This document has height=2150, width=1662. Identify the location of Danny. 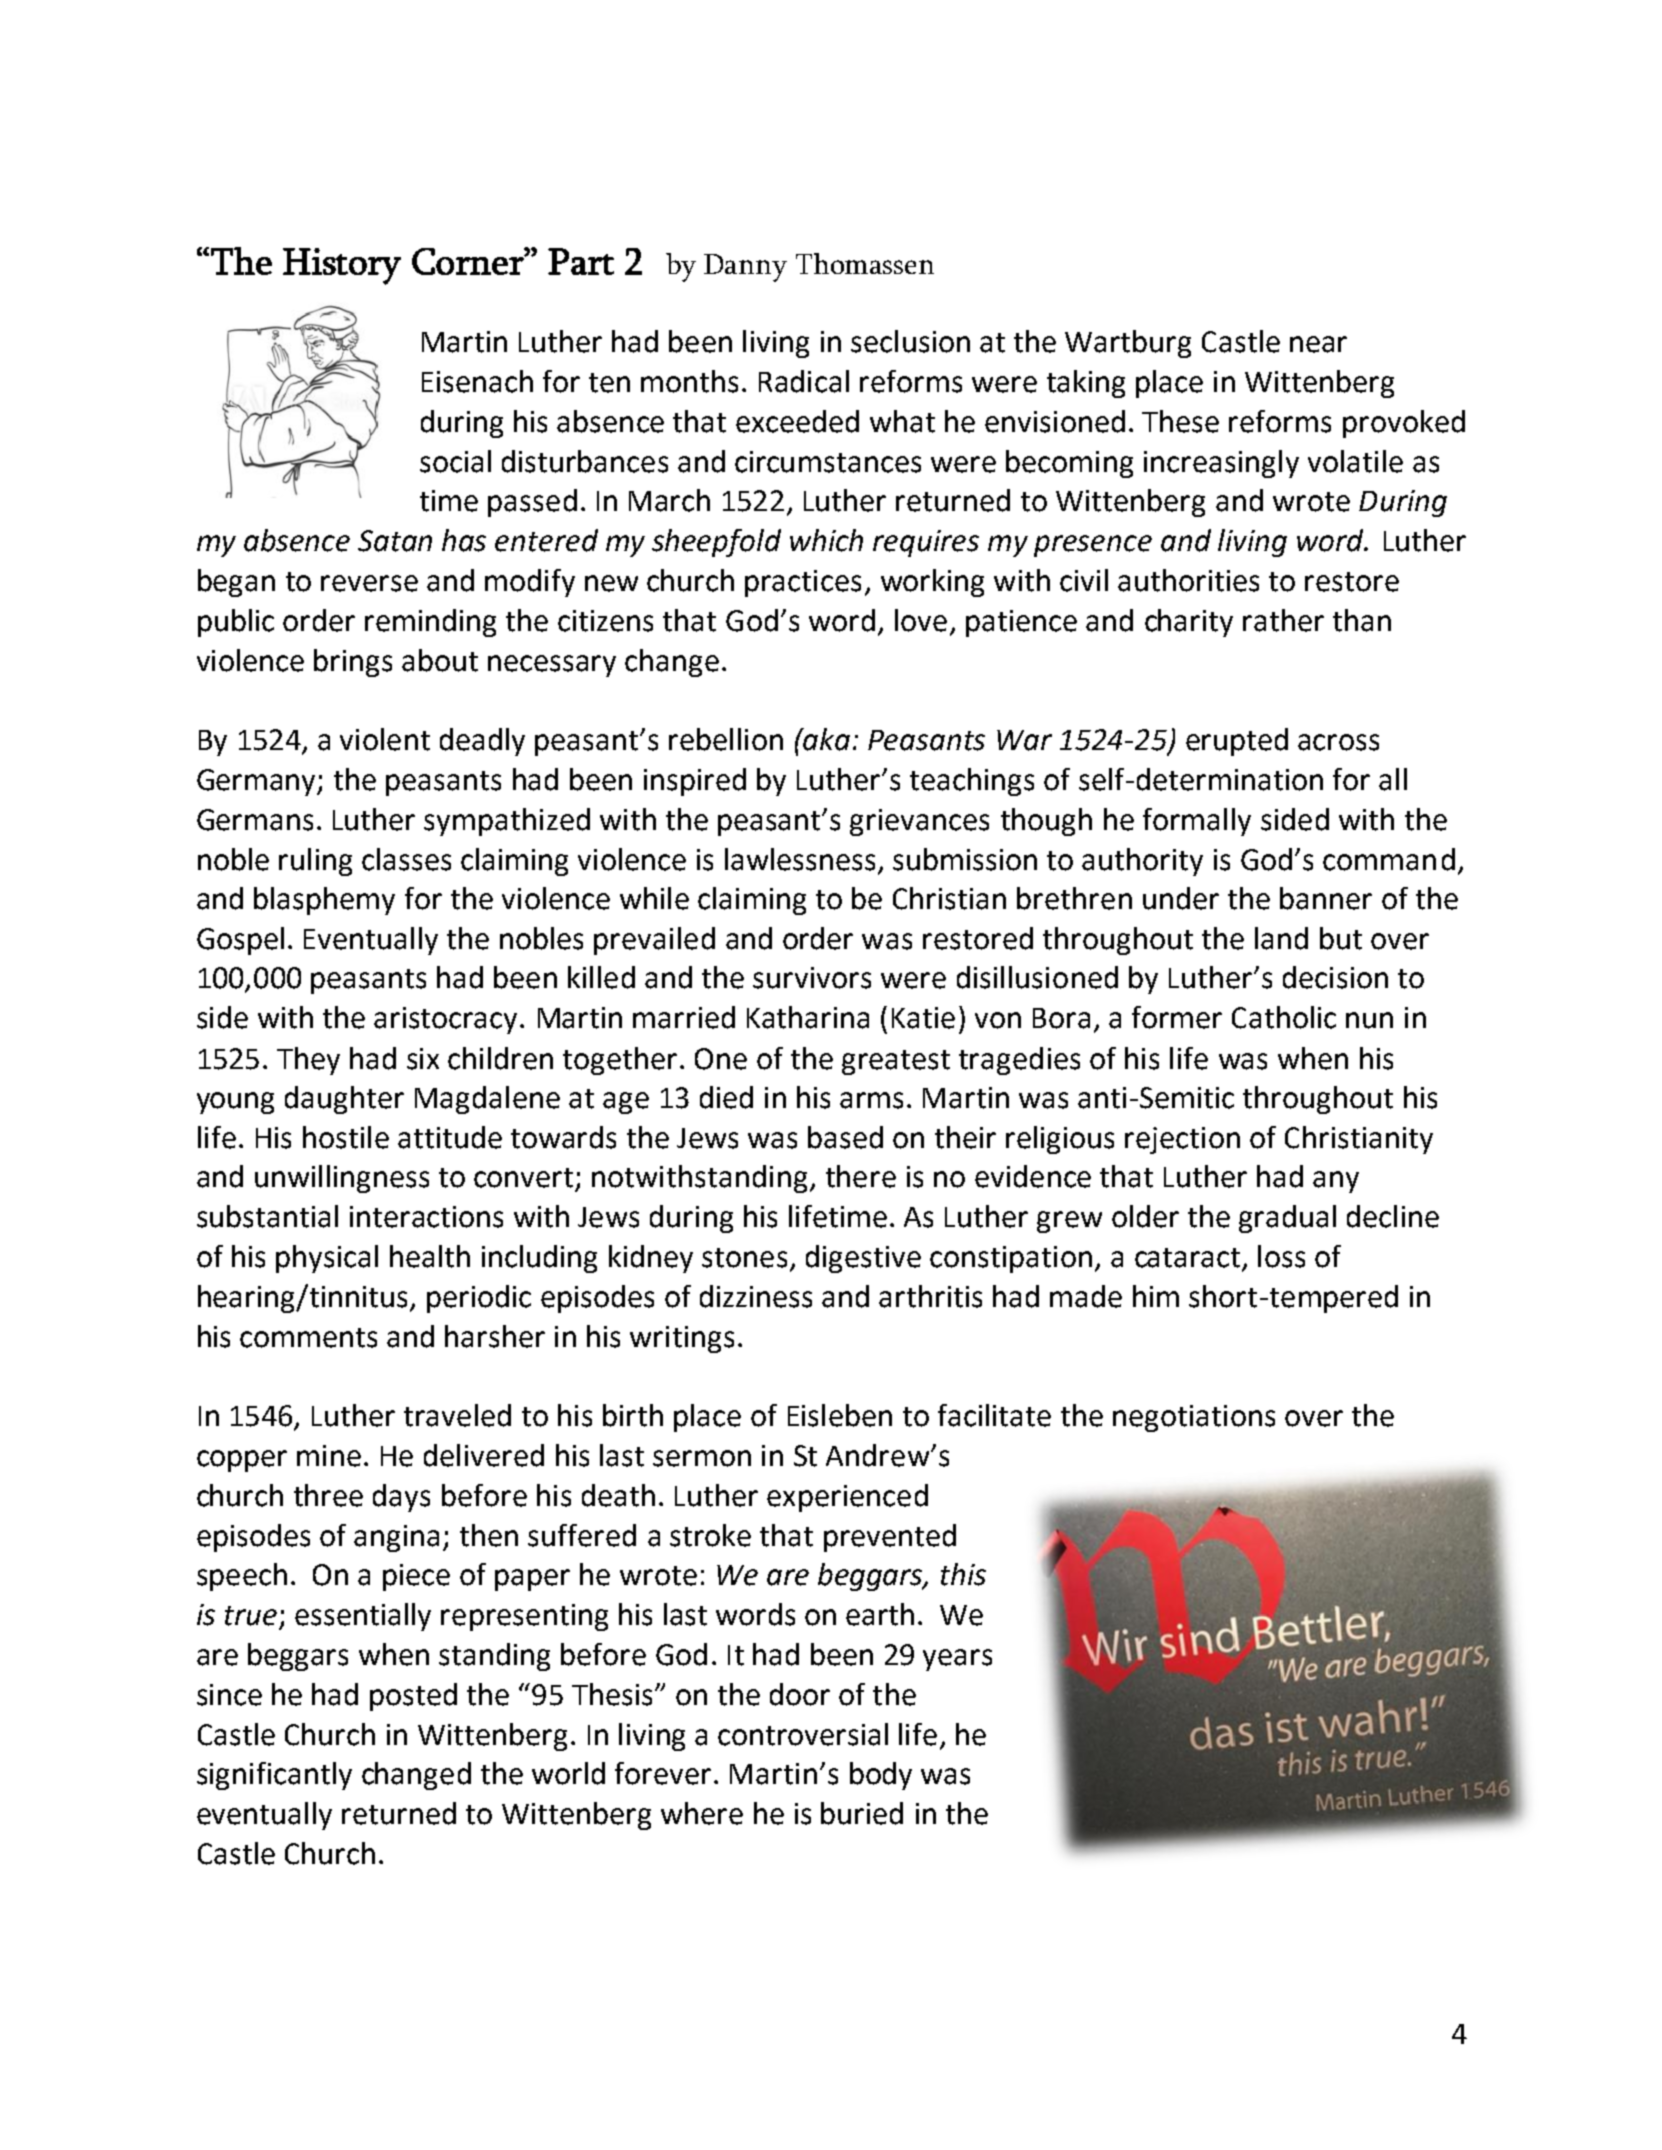
(745, 268).
